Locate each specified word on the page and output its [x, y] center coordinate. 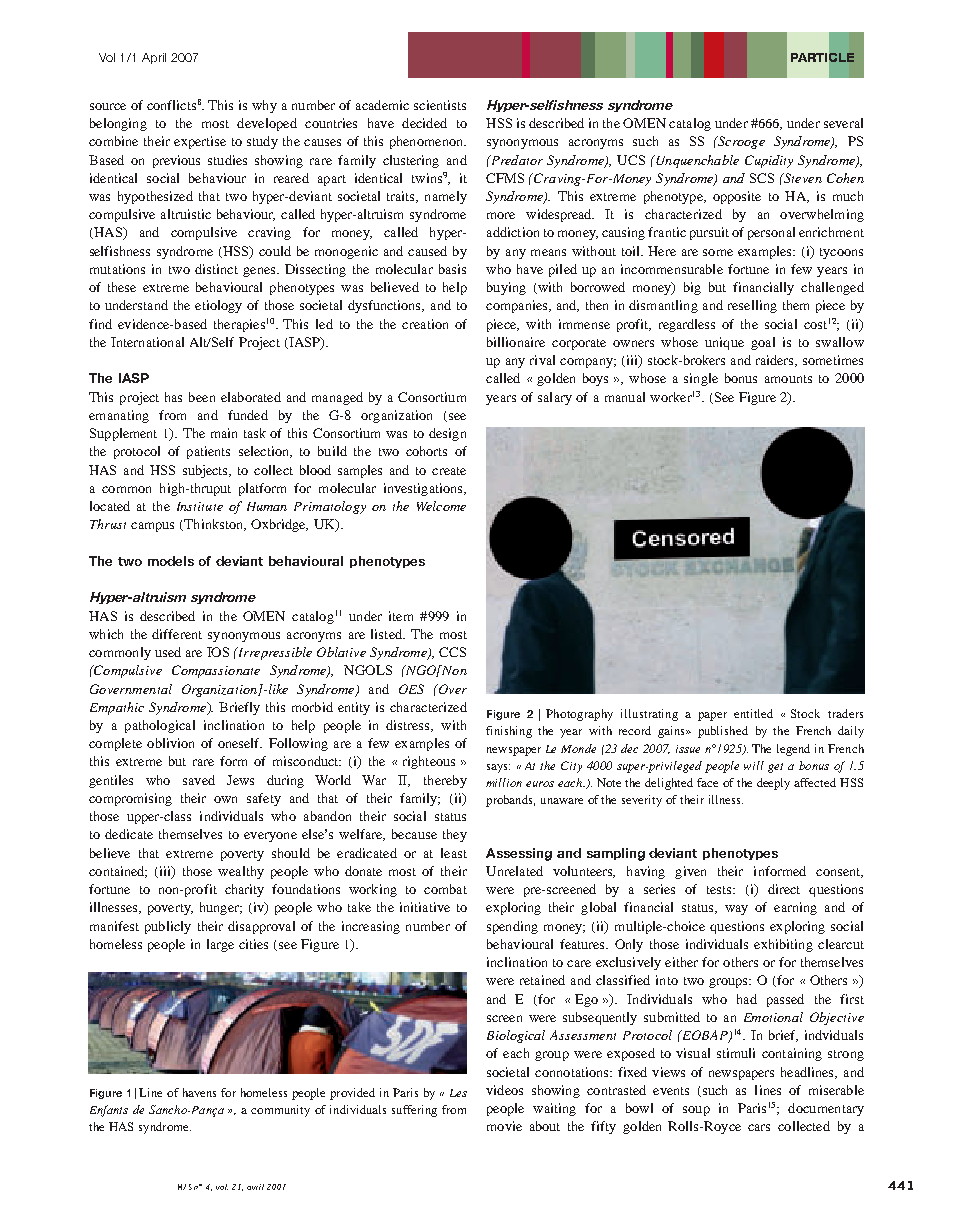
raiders [776, 361]
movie [504, 1126]
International [147, 342]
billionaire [516, 342]
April [154, 58]
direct [784, 889]
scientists [440, 105]
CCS [452, 652]
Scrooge [740, 142]
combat [445, 889]
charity [244, 890]
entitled [753, 713]
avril [255, 1187]
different [177, 634]
